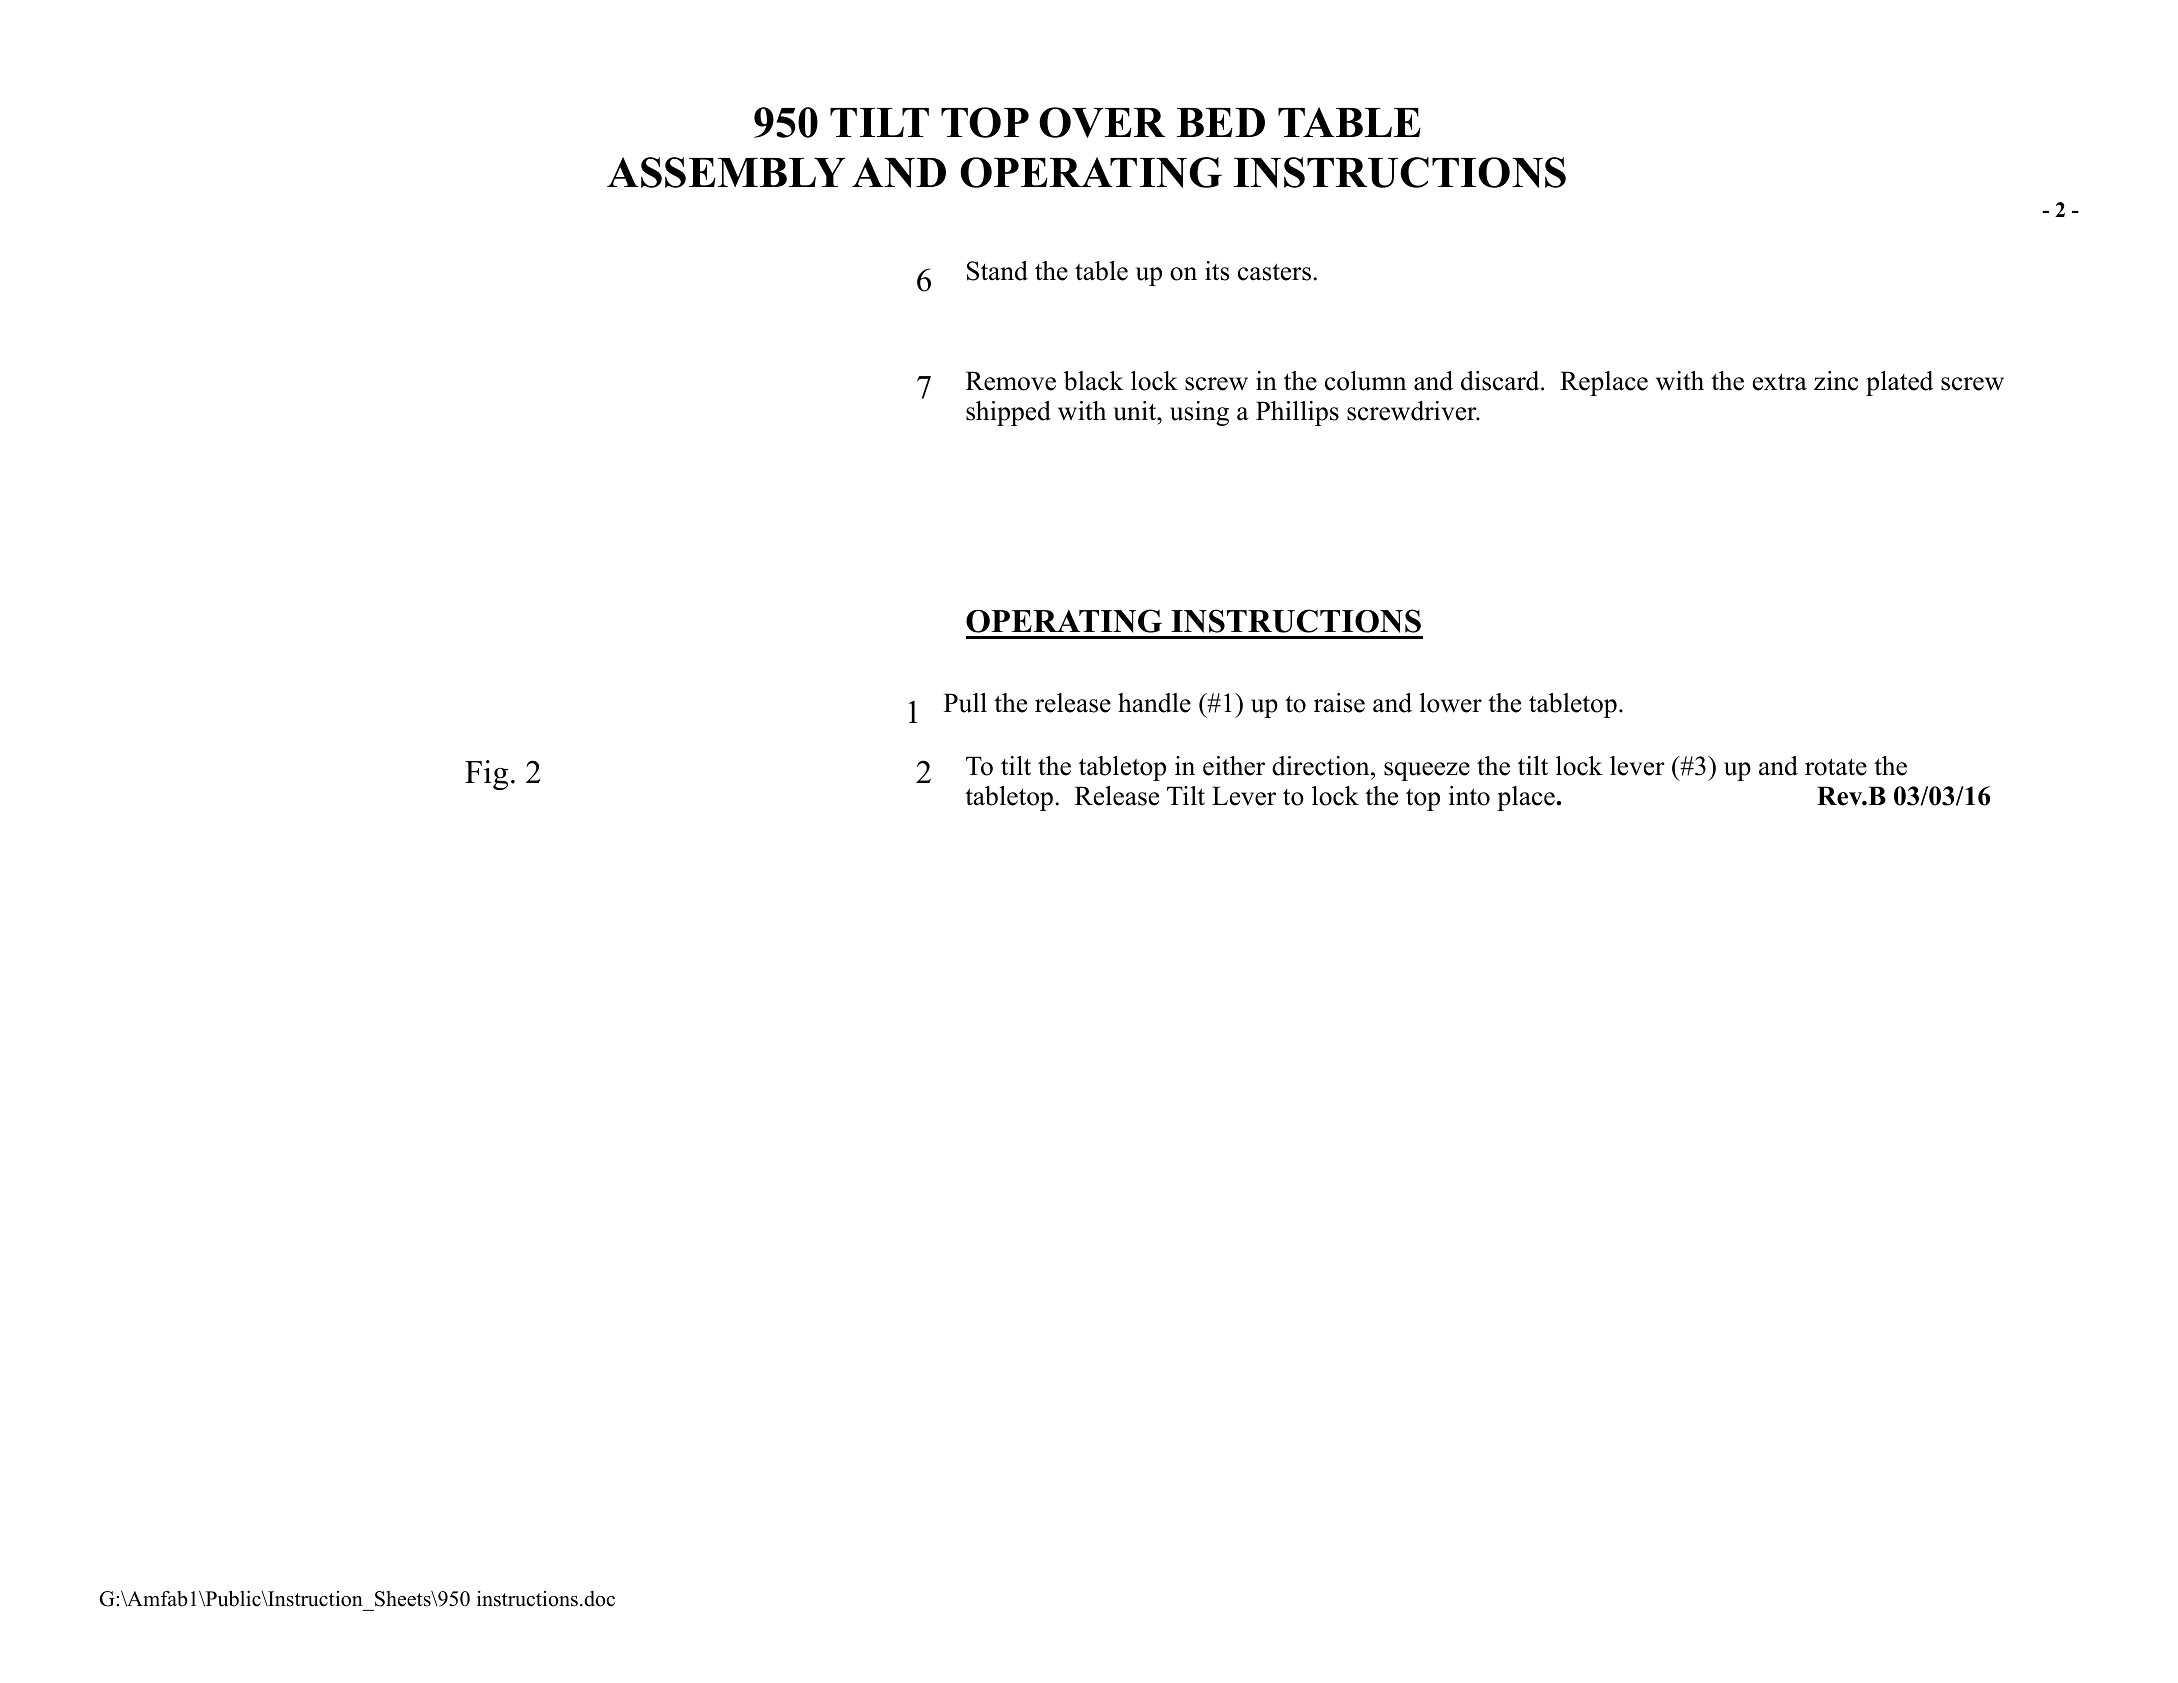  I want to click on using, so click(1199, 413).
